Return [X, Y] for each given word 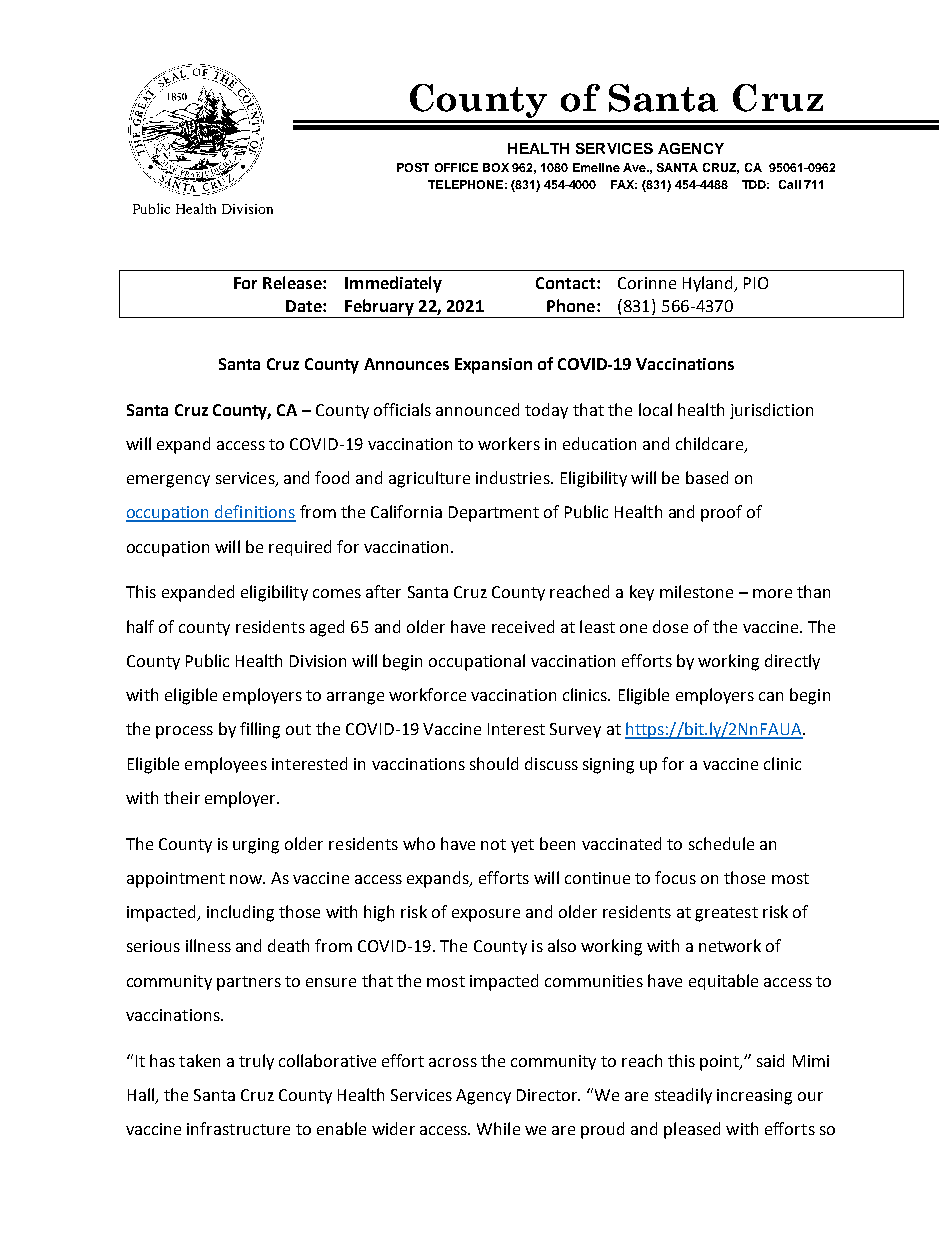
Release [293, 282]
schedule [721, 843]
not [493, 844]
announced [477, 409]
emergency [168, 481]
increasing [754, 1097]
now [247, 879]
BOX [496, 167]
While [498, 1128]
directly [792, 662]
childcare [710, 445]
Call [790, 184]
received [523, 626]
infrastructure [238, 1128]
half [140, 626]
